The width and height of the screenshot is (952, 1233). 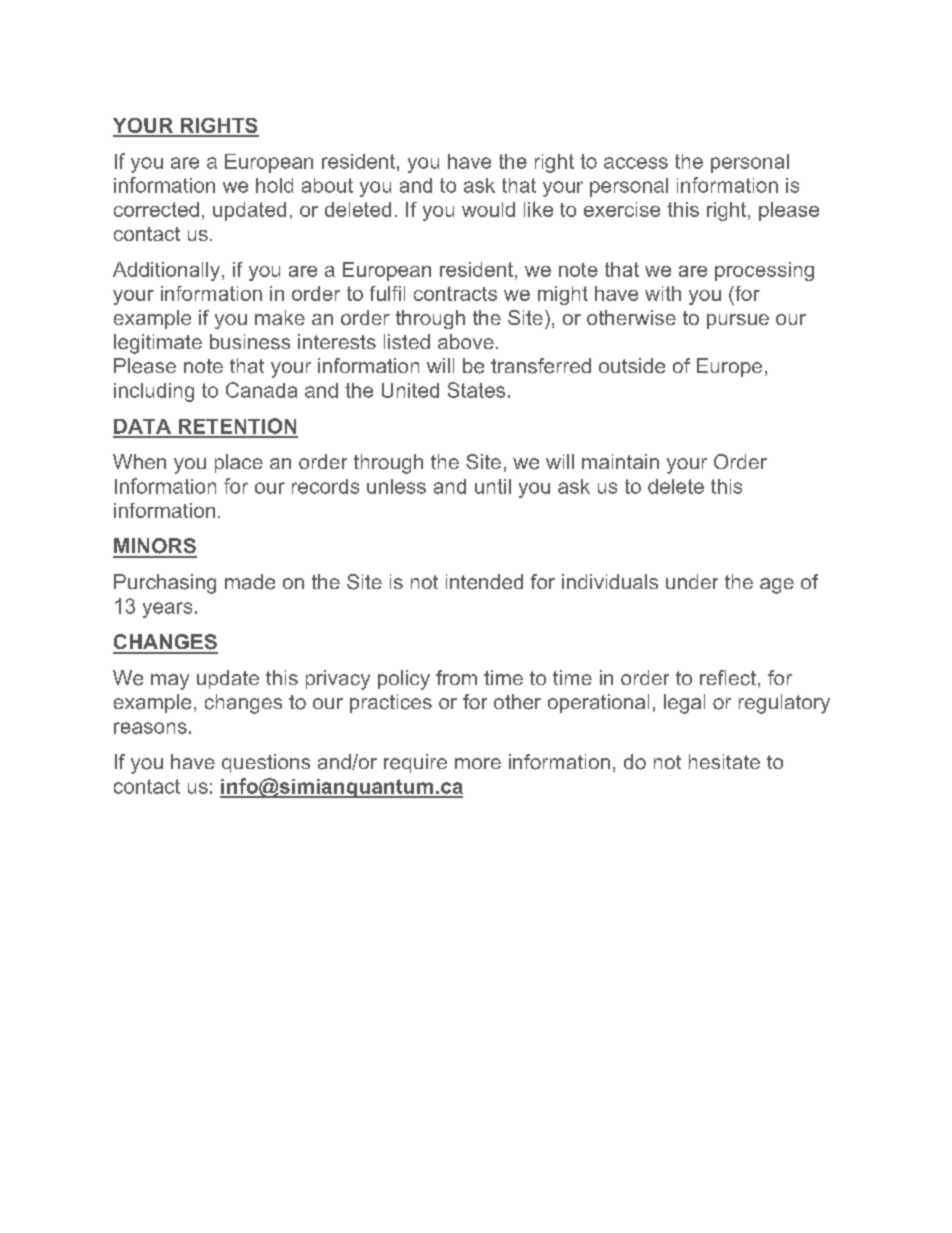 I want to click on place, so click(x=239, y=463).
